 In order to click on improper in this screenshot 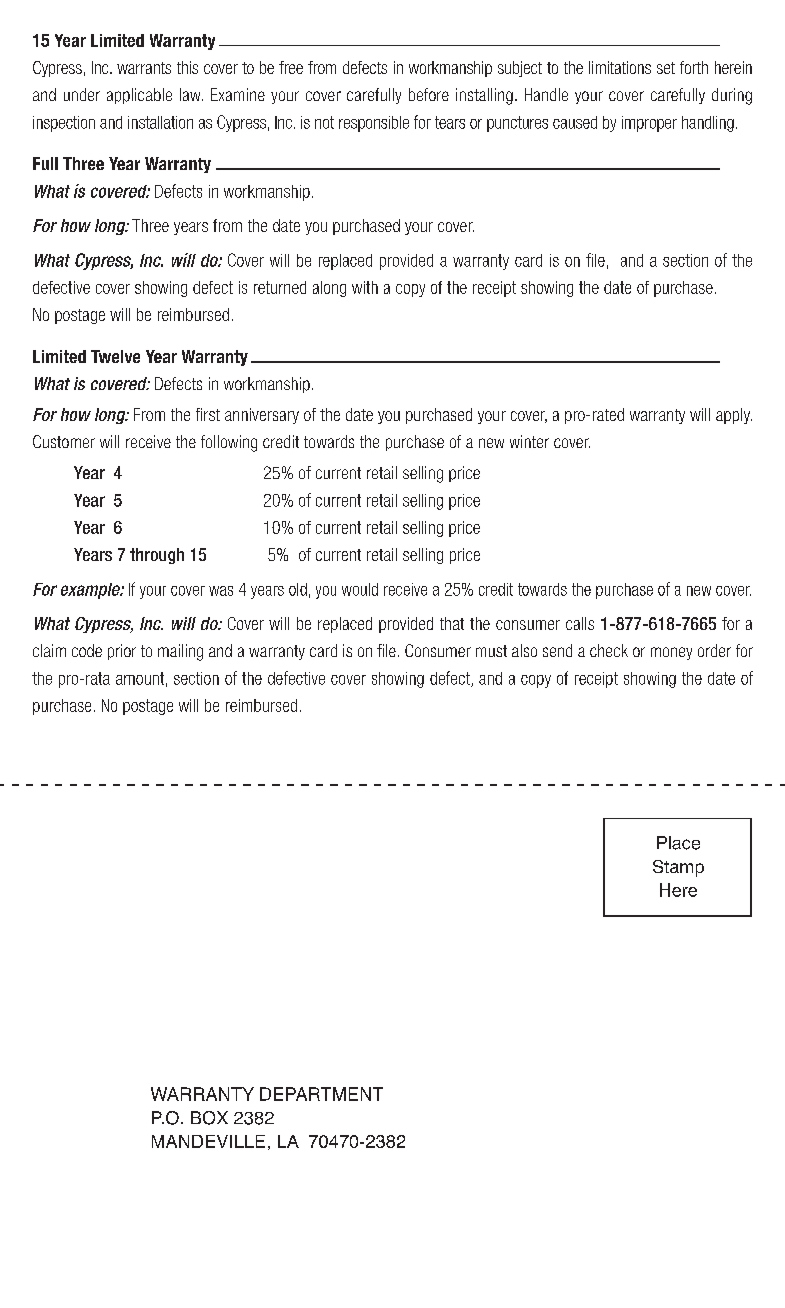, I will do `click(649, 124)`.
